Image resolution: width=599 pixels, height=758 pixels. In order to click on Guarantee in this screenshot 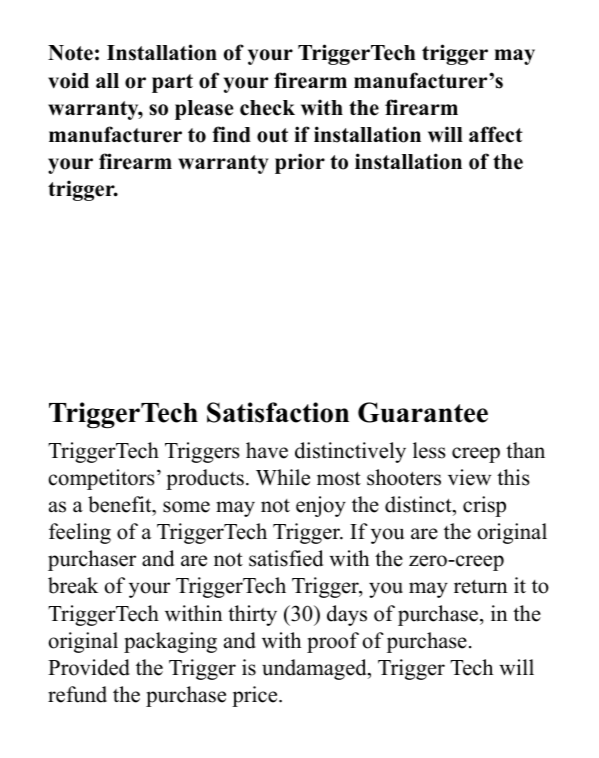, I will do `click(423, 412)`.
